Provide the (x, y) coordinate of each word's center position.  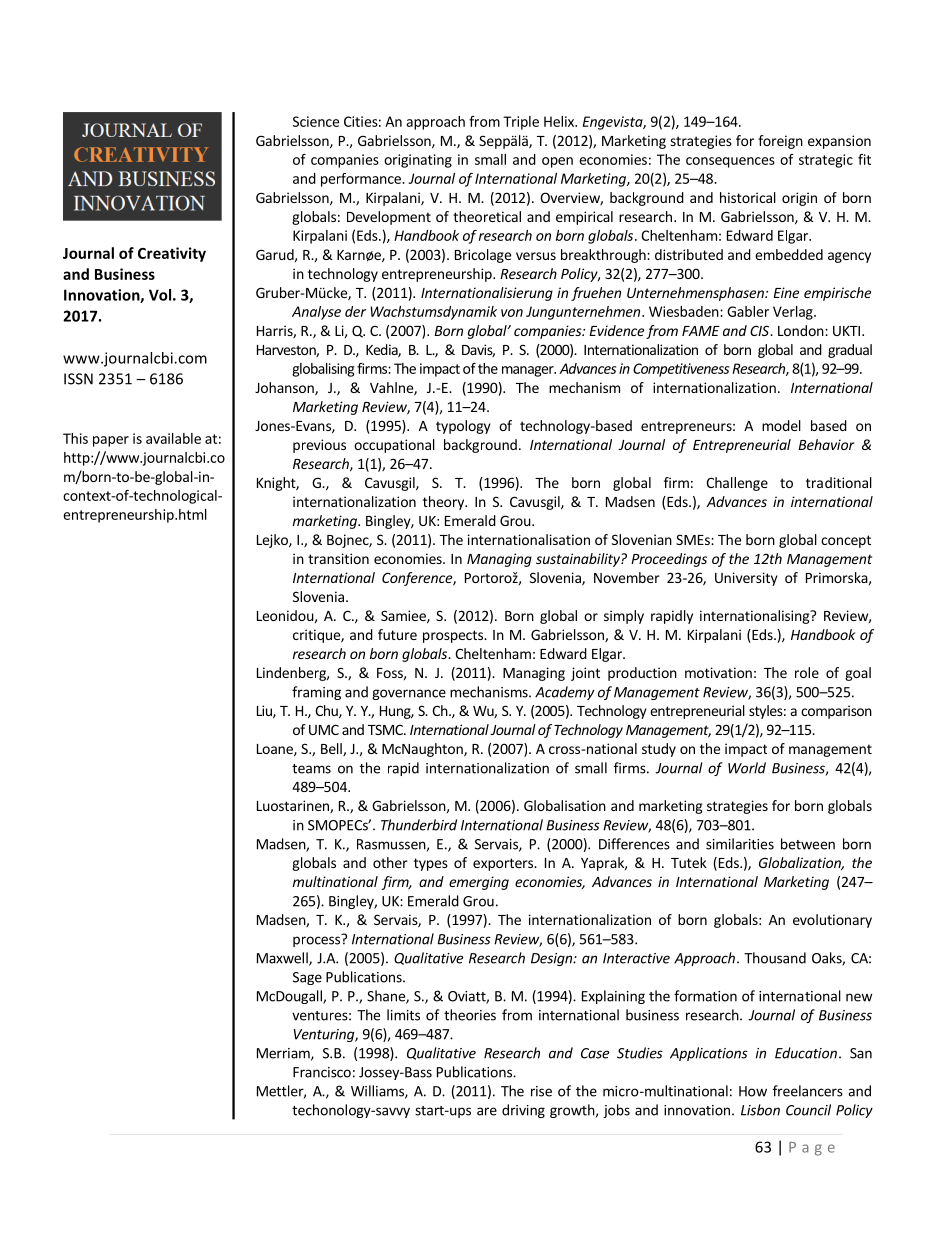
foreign (780, 142)
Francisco (322, 1072)
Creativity (172, 254)
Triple (521, 123)
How (753, 1091)
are (487, 1111)
